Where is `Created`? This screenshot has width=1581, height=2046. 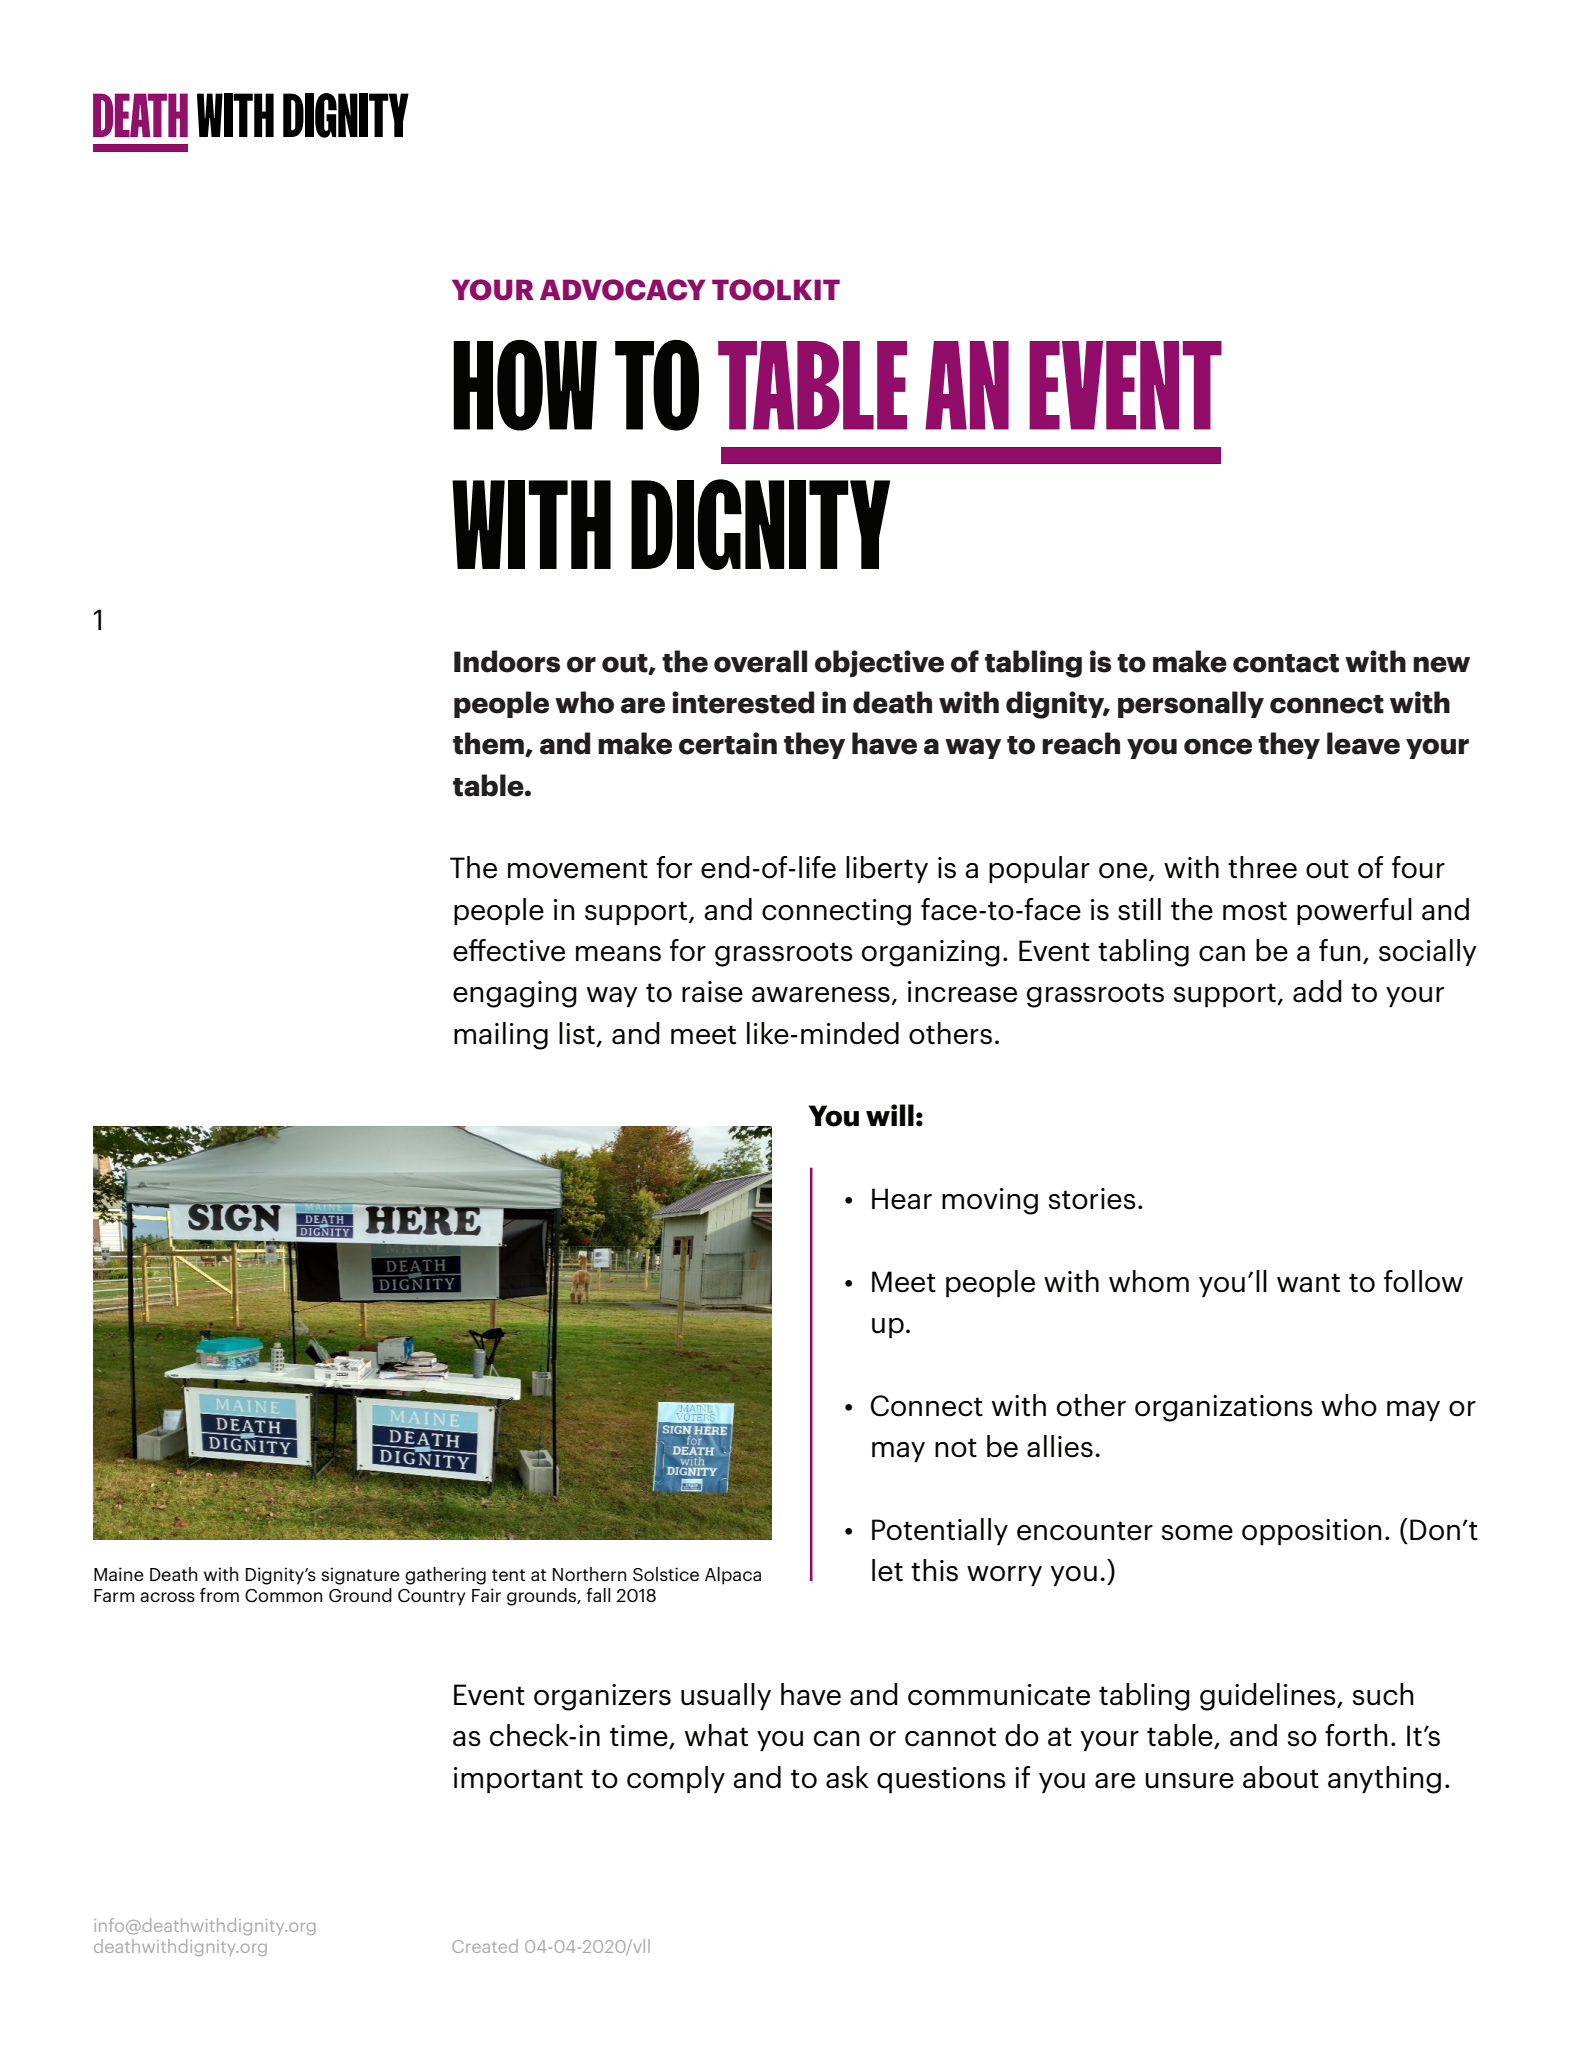
Created is located at coordinates (485, 1946).
